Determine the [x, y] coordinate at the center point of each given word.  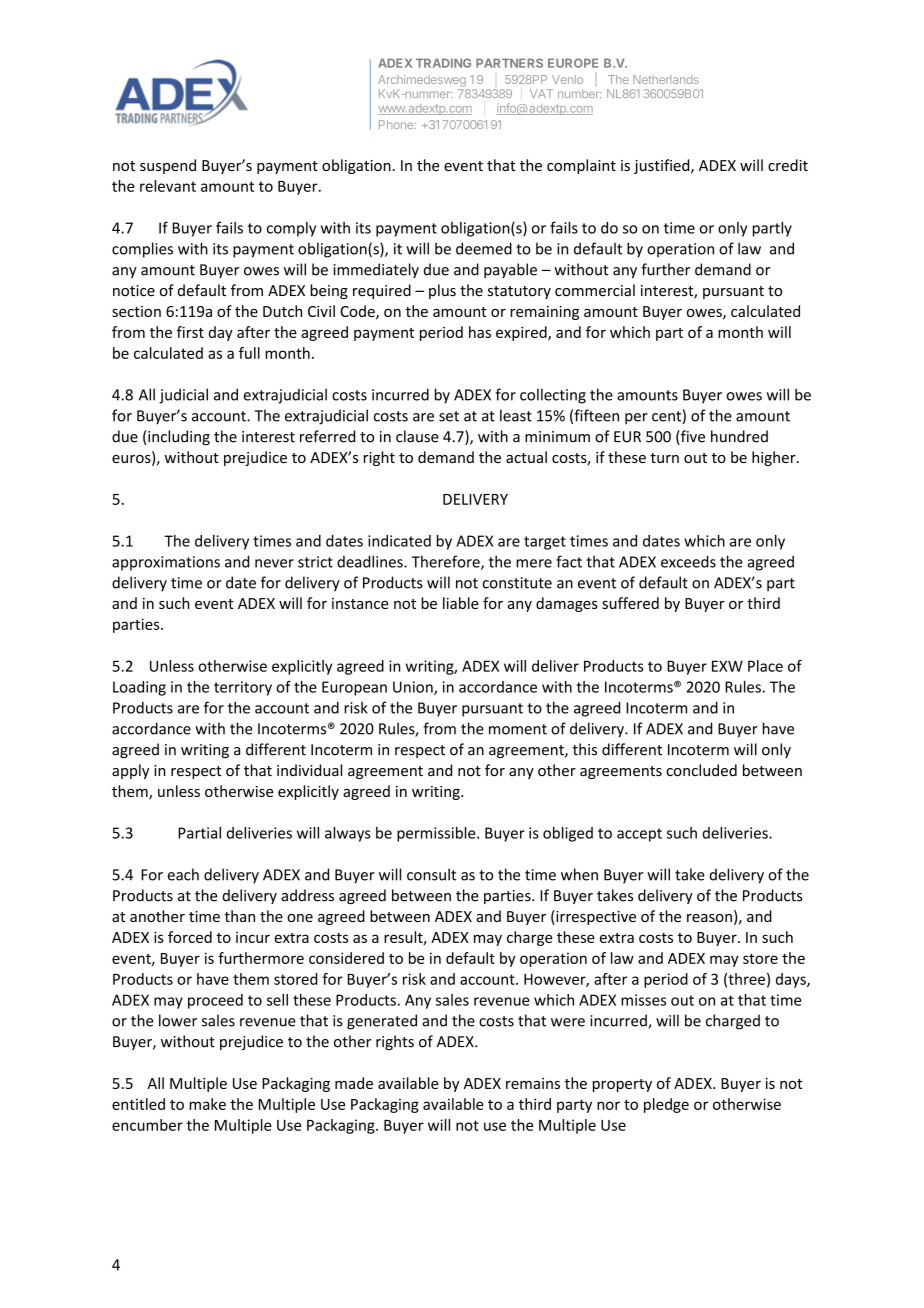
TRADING [443, 63]
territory [243, 688]
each [183, 874]
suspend [168, 166]
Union [414, 688]
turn [664, 458]
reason [709, 918]
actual [526, 457]
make [207, 1104]
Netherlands [666, 79]
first [190, 332]
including [179, 437]
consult [431, 874]
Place [765, 666]
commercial [595, 290]
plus [442, 291]
